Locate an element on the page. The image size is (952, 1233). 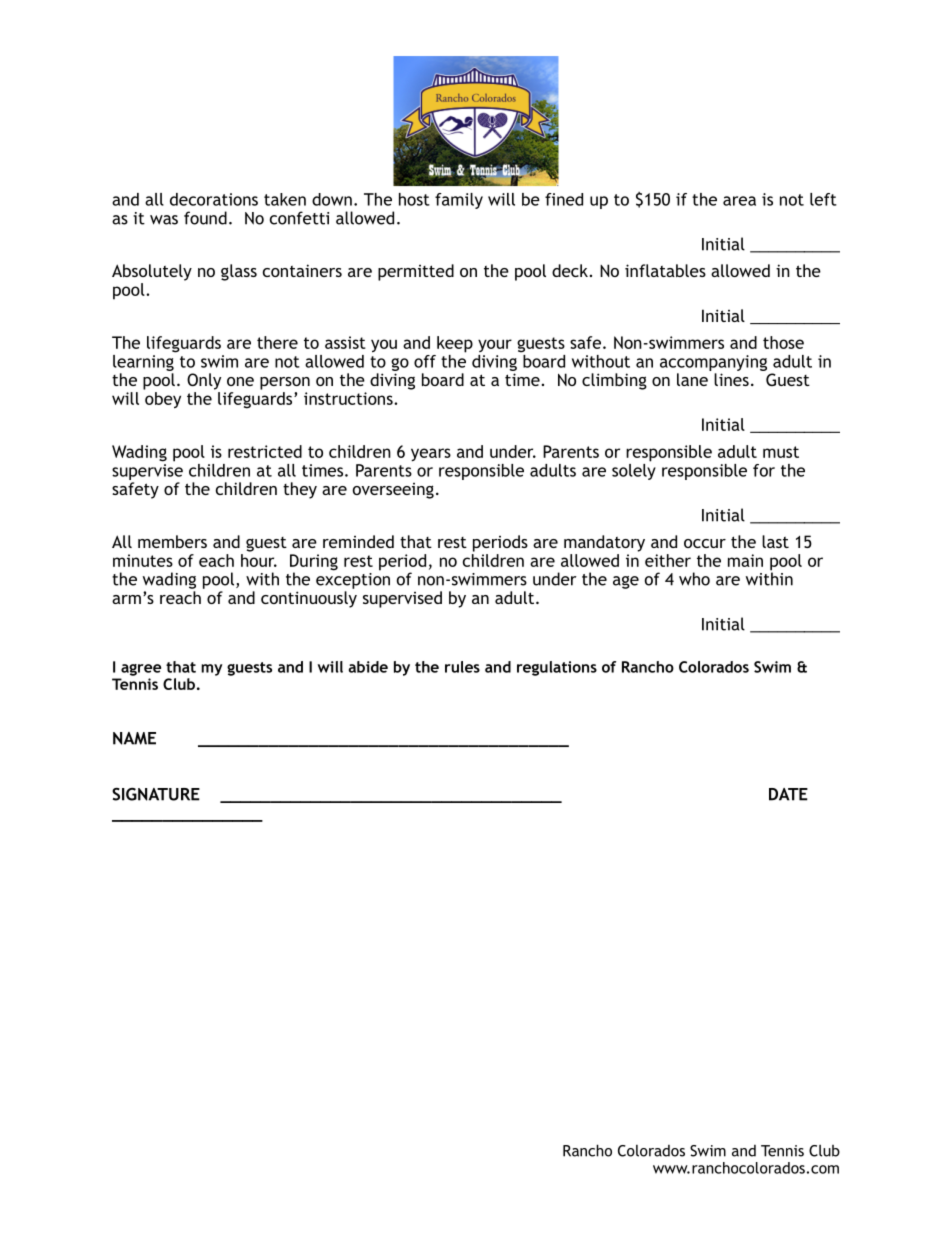
found is located at coordinates (205, 218).
